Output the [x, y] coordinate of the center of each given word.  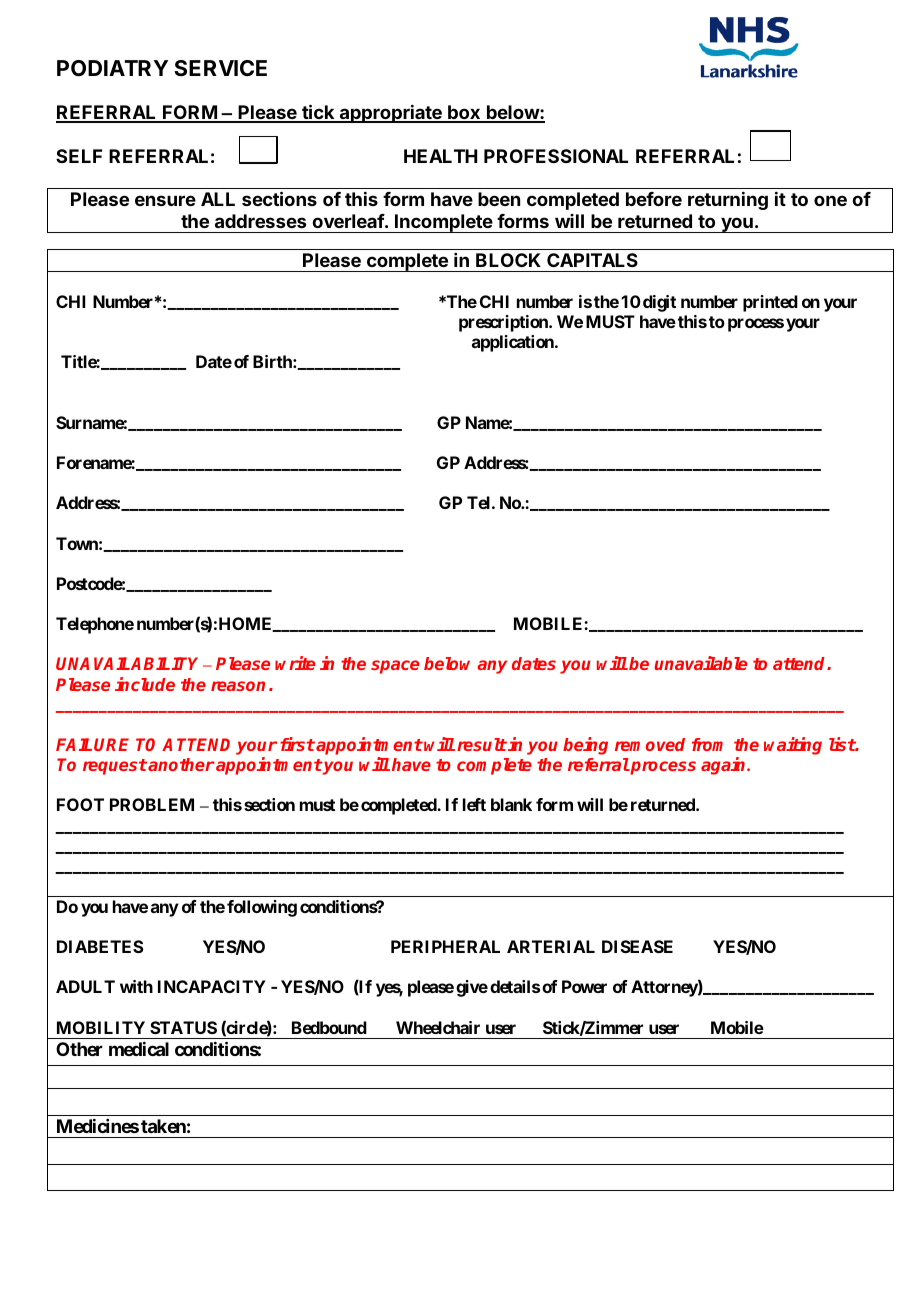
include [145, 684]
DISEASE [637, 946]
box [464, 113]
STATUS [183, 1027]
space [395, 667]
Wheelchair [438, 1027]
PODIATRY [112, 68]
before [654, 199]
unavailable [700, 663]
